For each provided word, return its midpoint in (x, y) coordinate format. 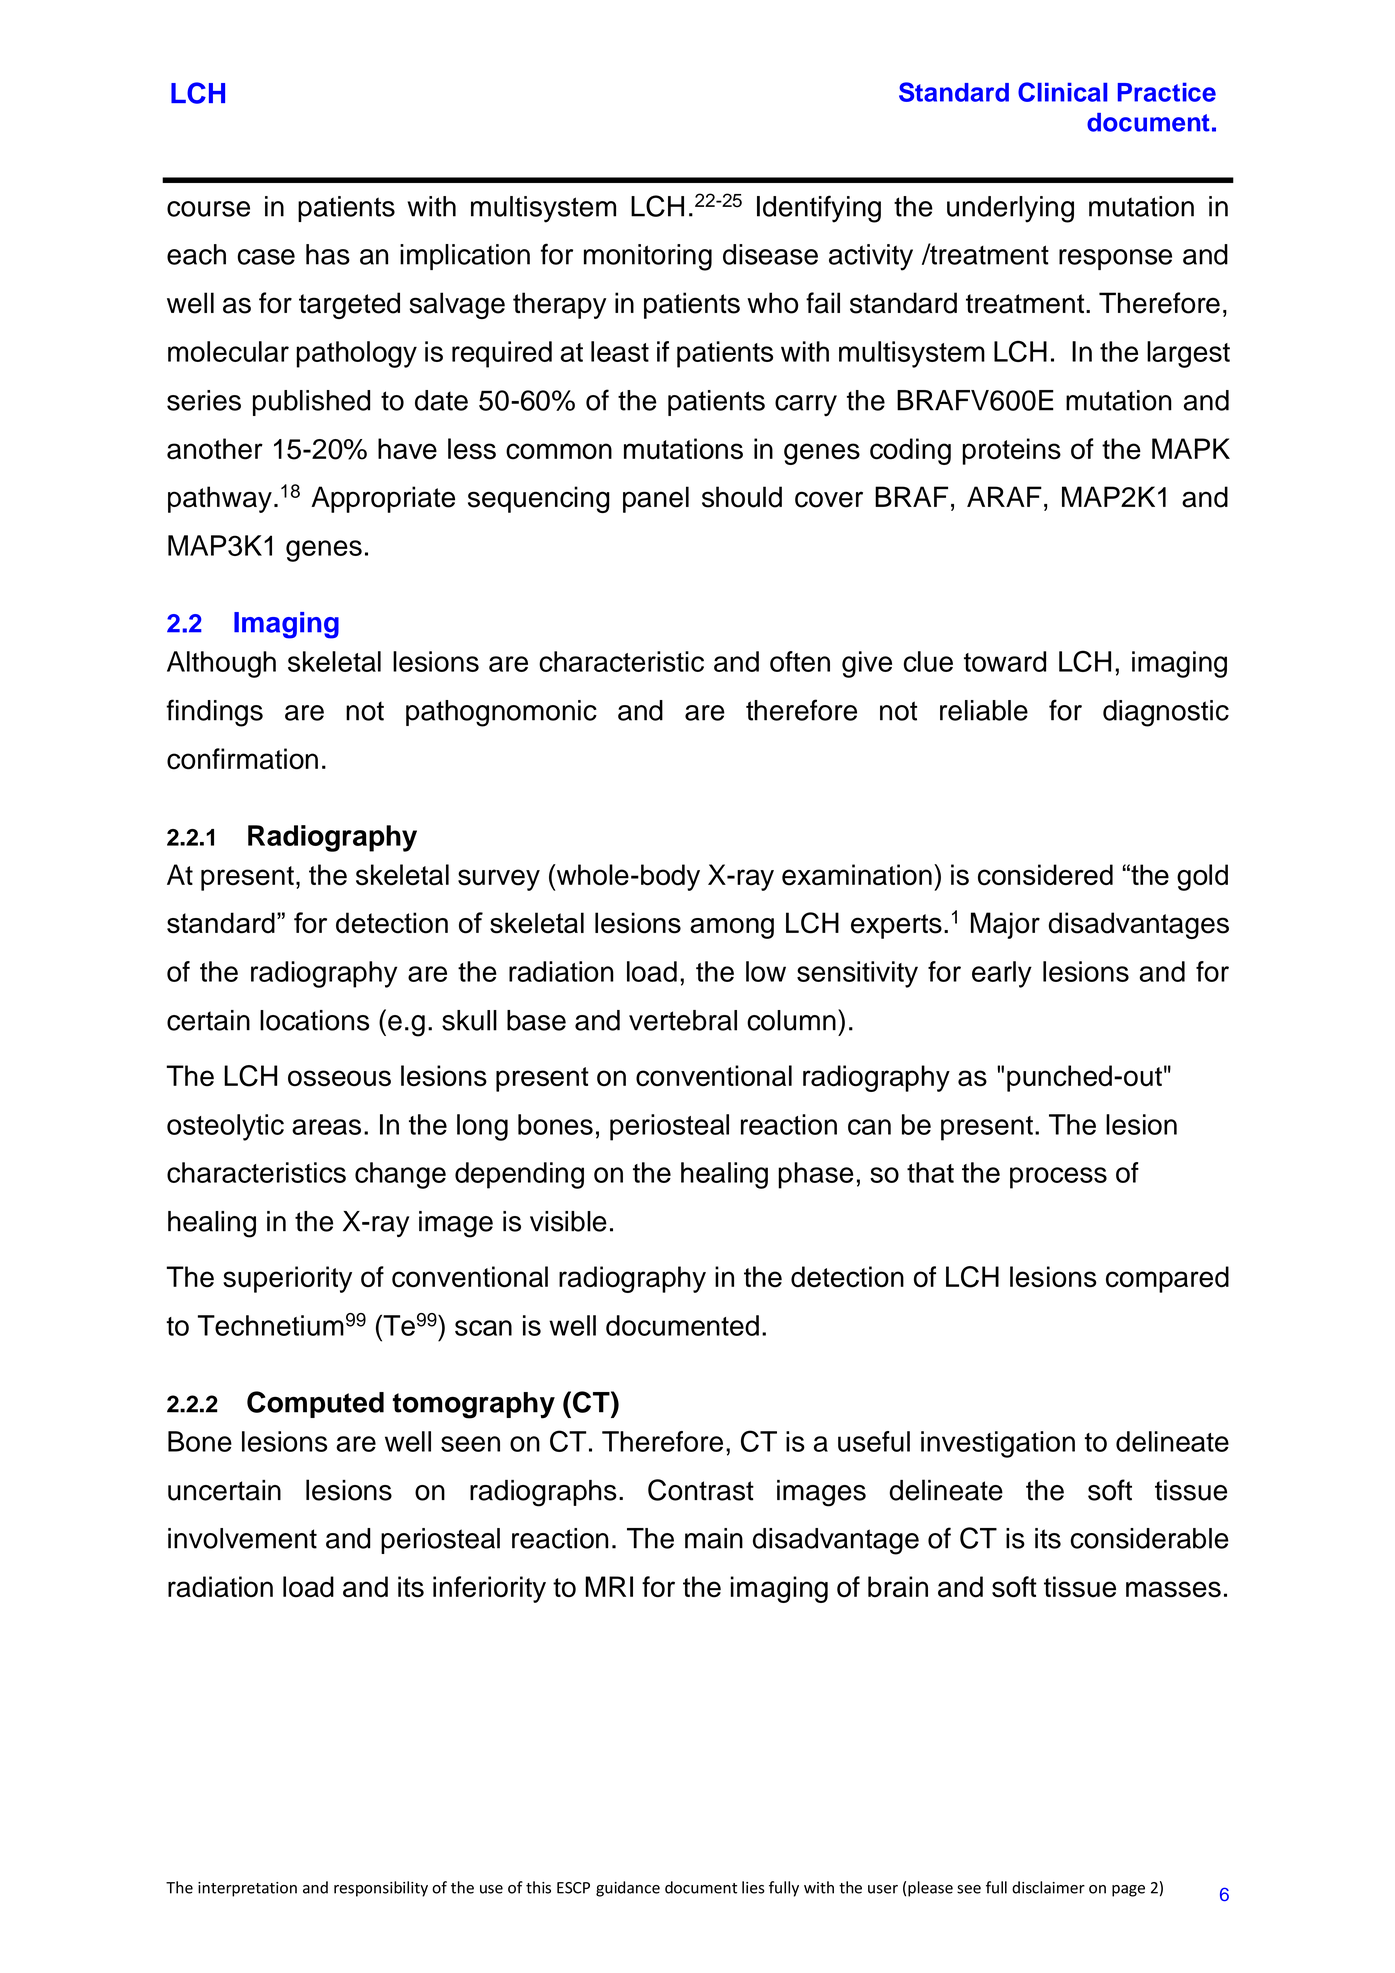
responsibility (381, 1889)
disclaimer (1048, 1887)
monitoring (648, 257)
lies (753, 1887)
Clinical (1062, 92)
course (208, 209)
